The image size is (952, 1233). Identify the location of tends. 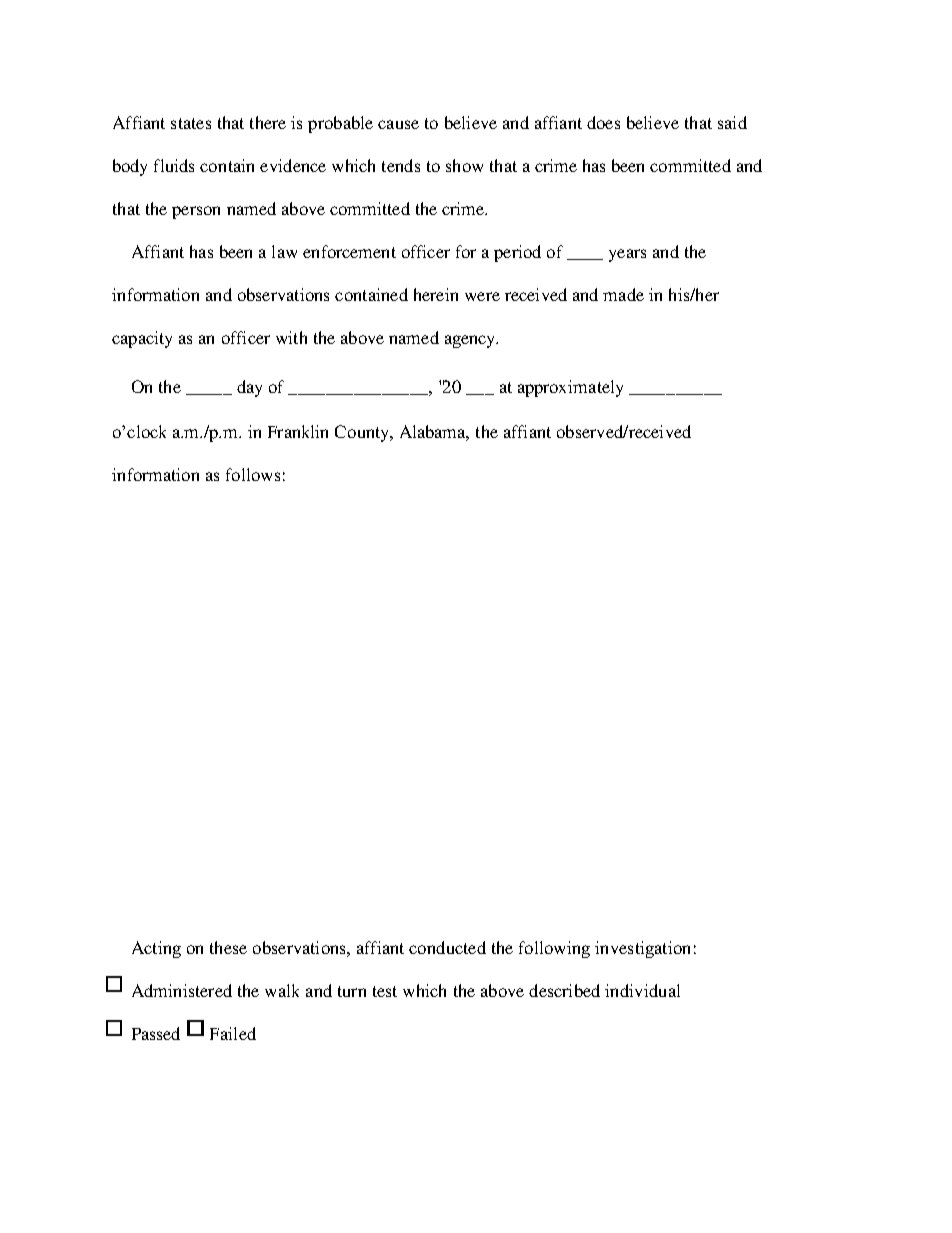
(401, 165).
